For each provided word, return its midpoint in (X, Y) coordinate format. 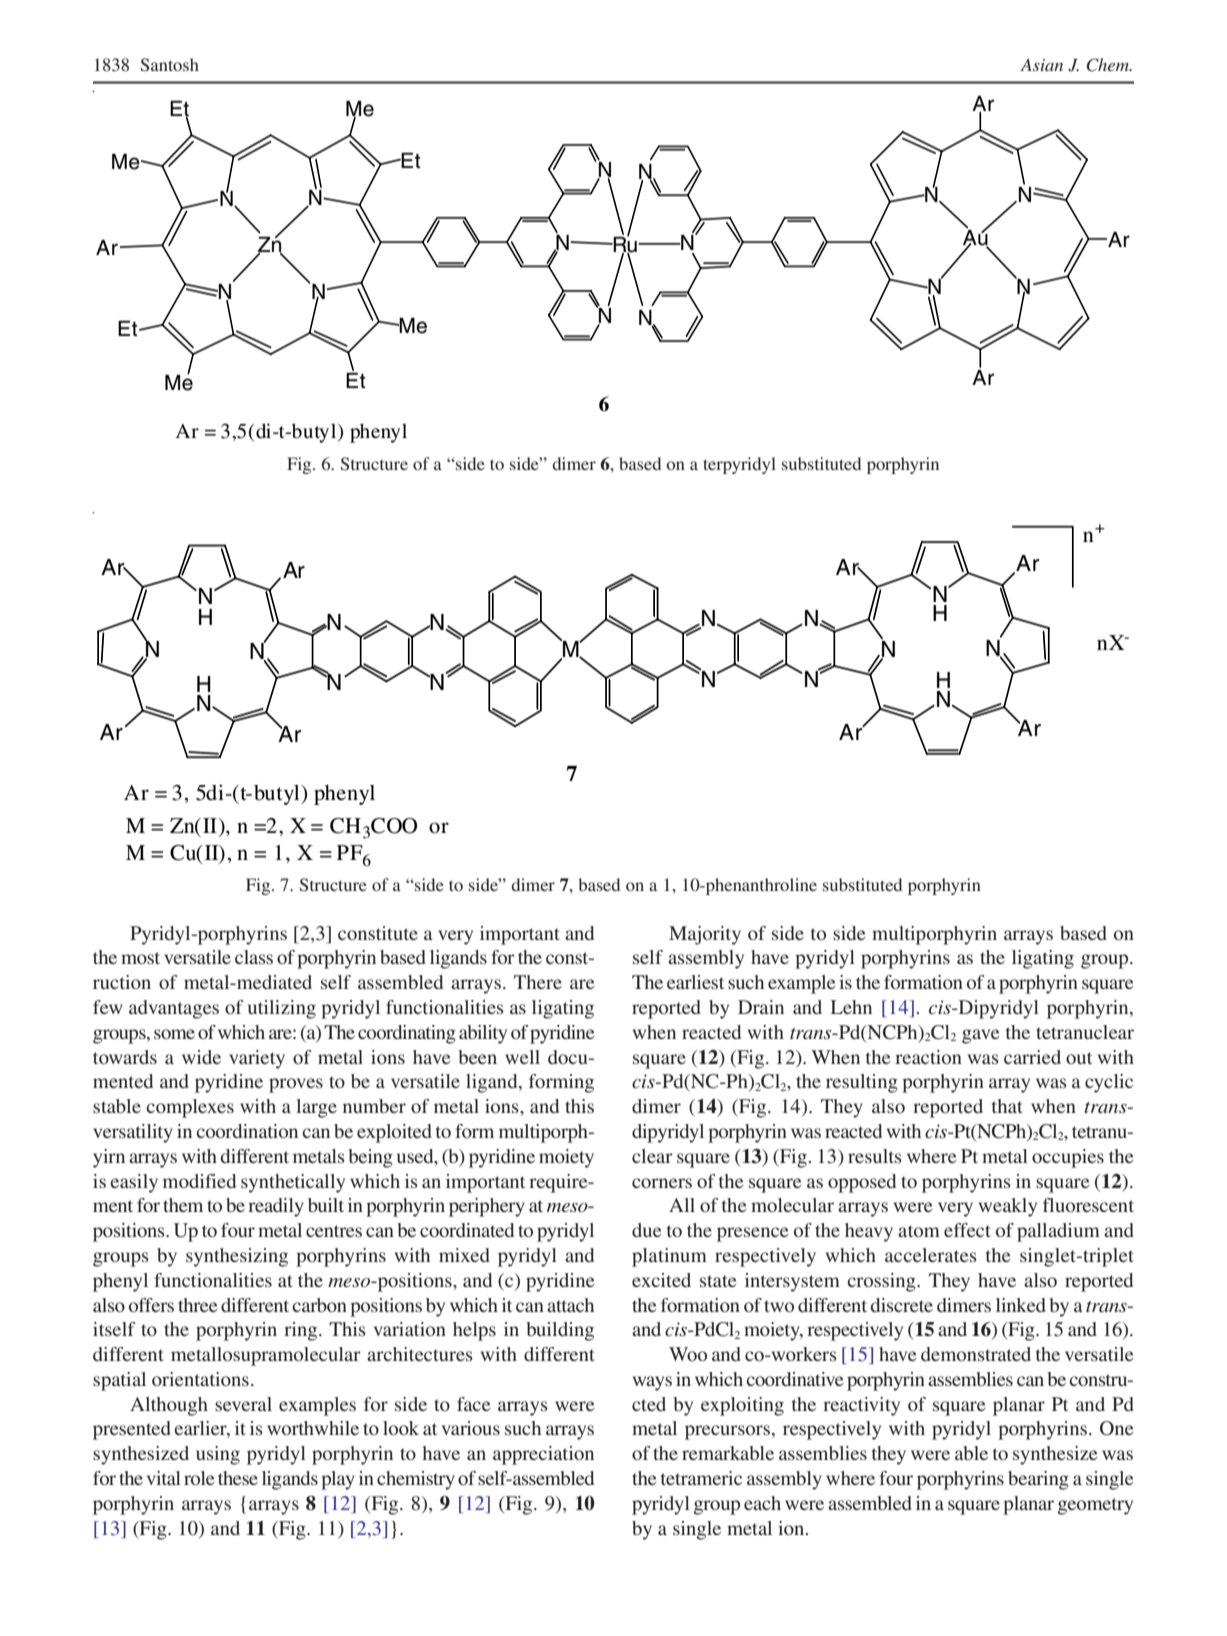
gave (980, 1036)
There (538, 982)
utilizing (282, 1009)
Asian (1041, 64)
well (522, 1057)
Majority (705, 935)
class (254, 957)
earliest (695, 982)
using (218, 1455)
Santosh (170, 65)
